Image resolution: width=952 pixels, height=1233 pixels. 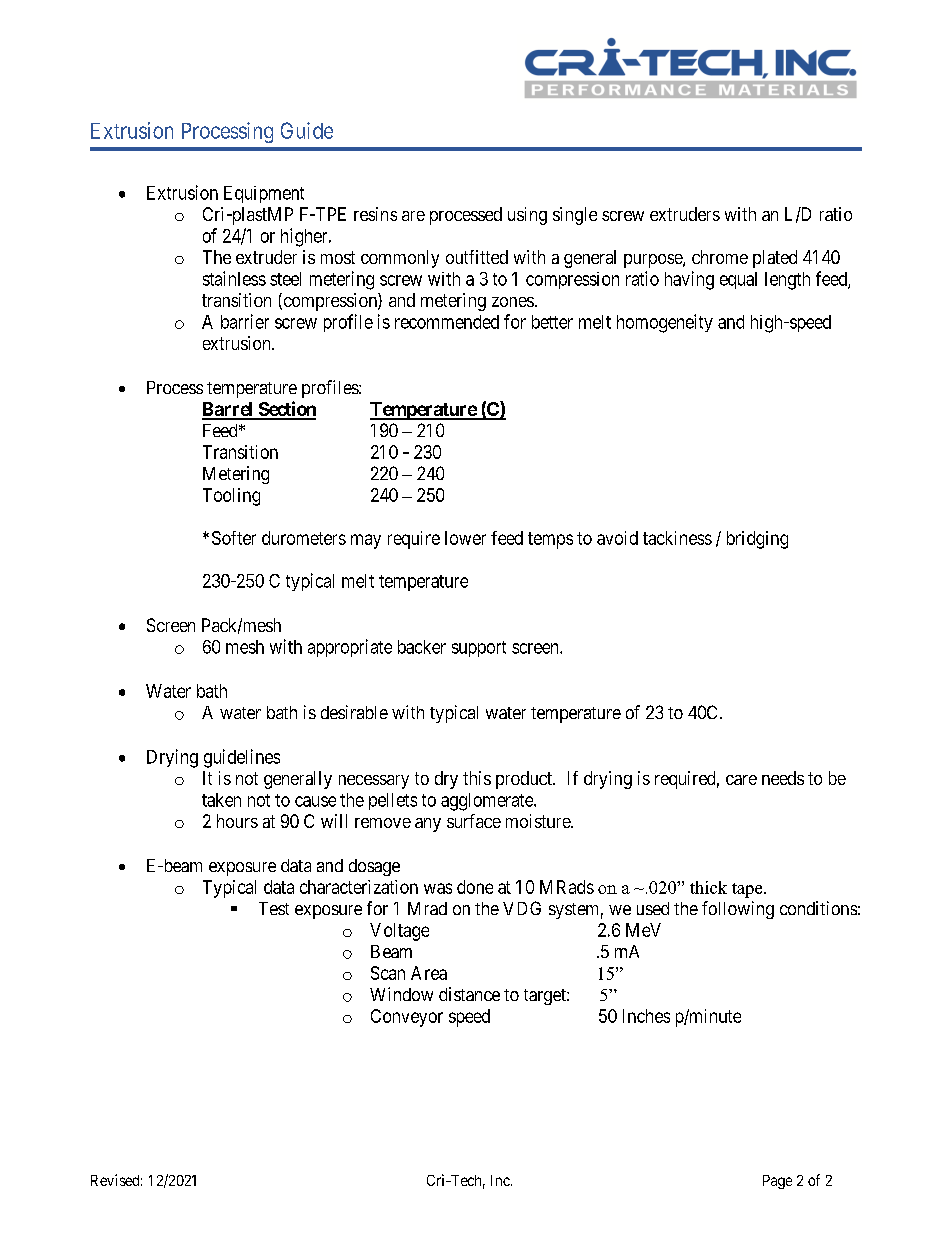 What do you see at coordinates (748, 890) in the screenshot?
I see `tape` at bounding box center [748, 890].
